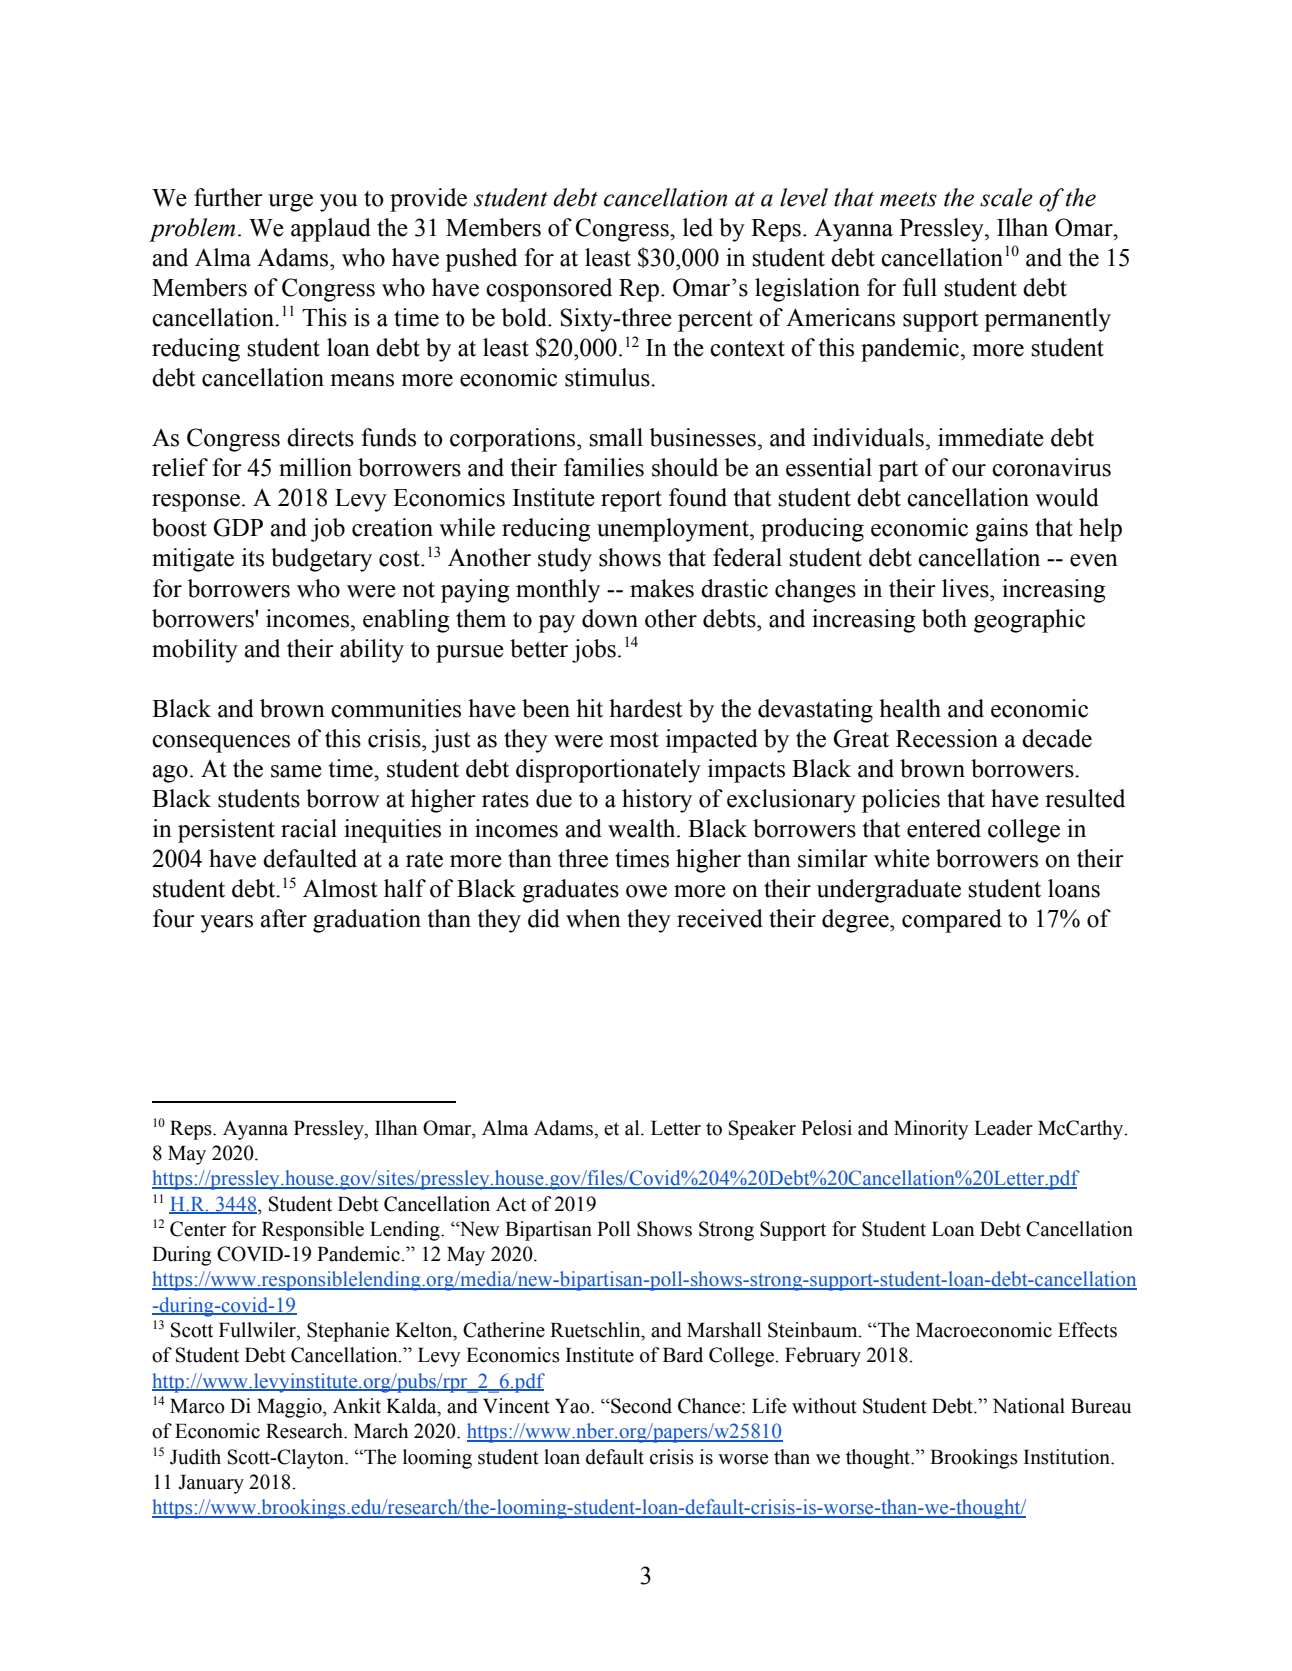 The height and width of the screenshot is (1671, 1292). What do you see at coordinates (762, 1130) in the screenshot?
I see `Speaker` at bounding box center [762, 1130].
